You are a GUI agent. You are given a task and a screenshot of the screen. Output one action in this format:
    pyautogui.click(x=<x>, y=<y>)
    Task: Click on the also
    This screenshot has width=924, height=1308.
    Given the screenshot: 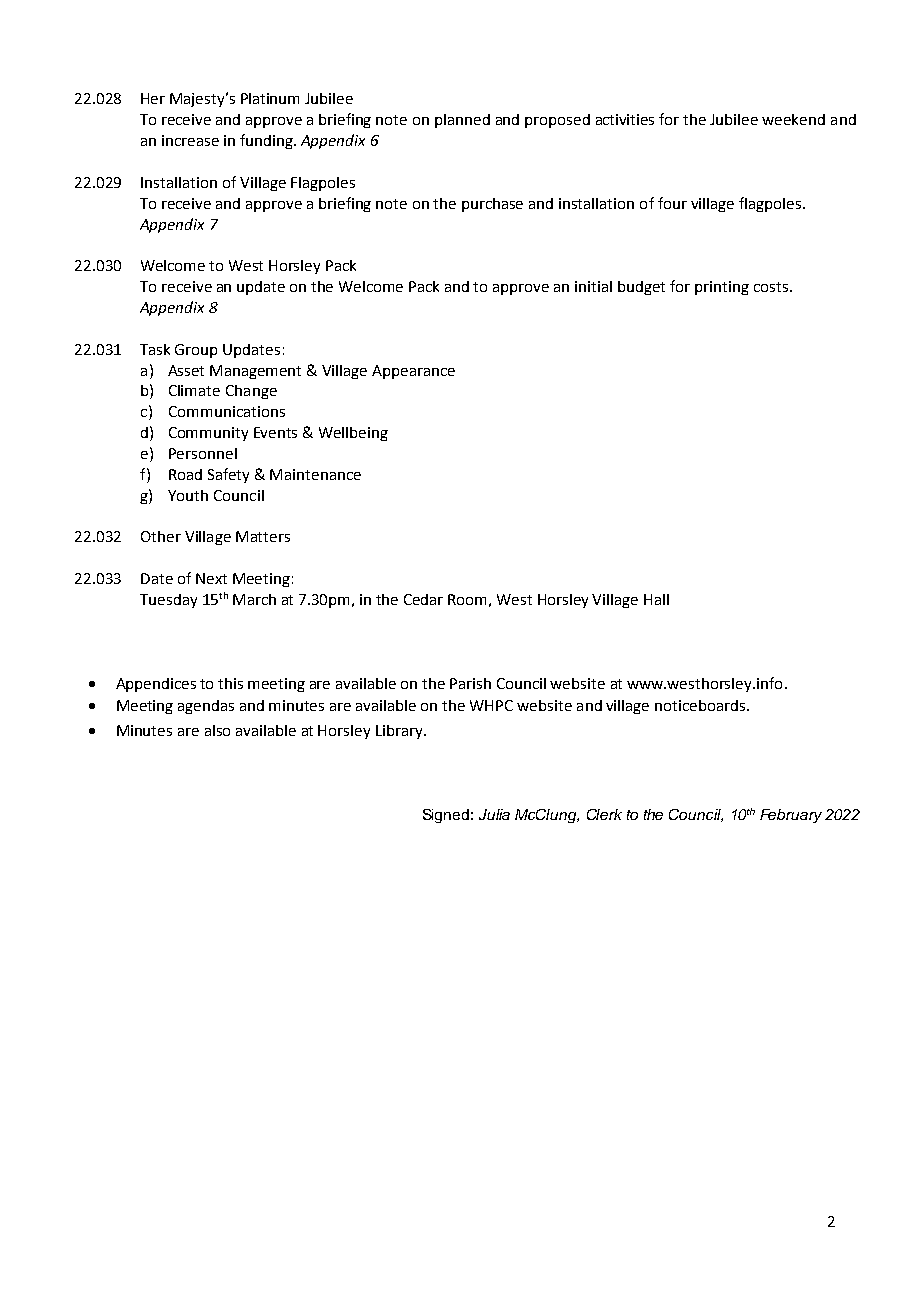 What is the action you would take?
    pyautogui.click(x=217, y=730)
